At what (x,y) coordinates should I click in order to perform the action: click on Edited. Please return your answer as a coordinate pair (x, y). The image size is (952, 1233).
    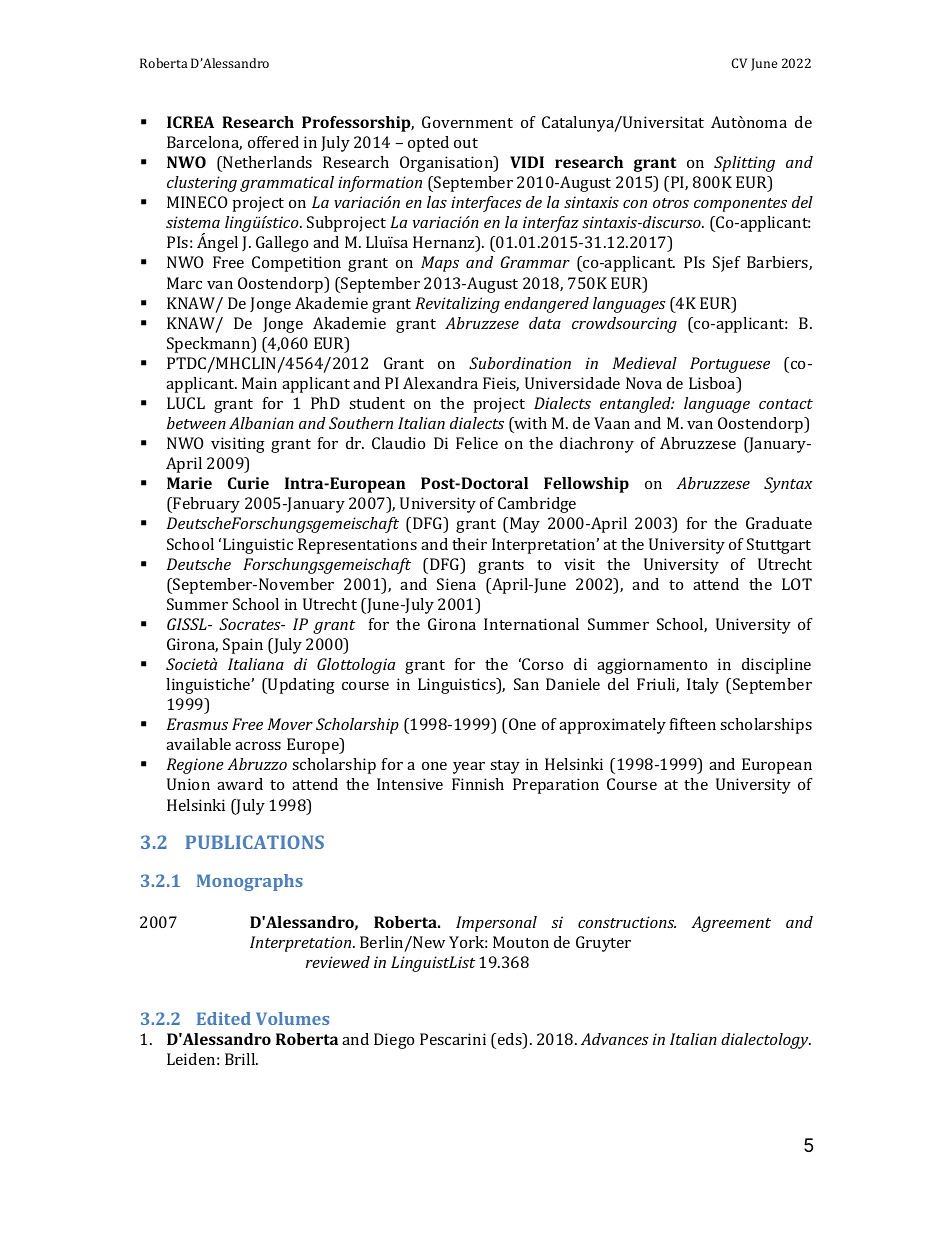
    Looking at the image, I should click on (224, 1018).
